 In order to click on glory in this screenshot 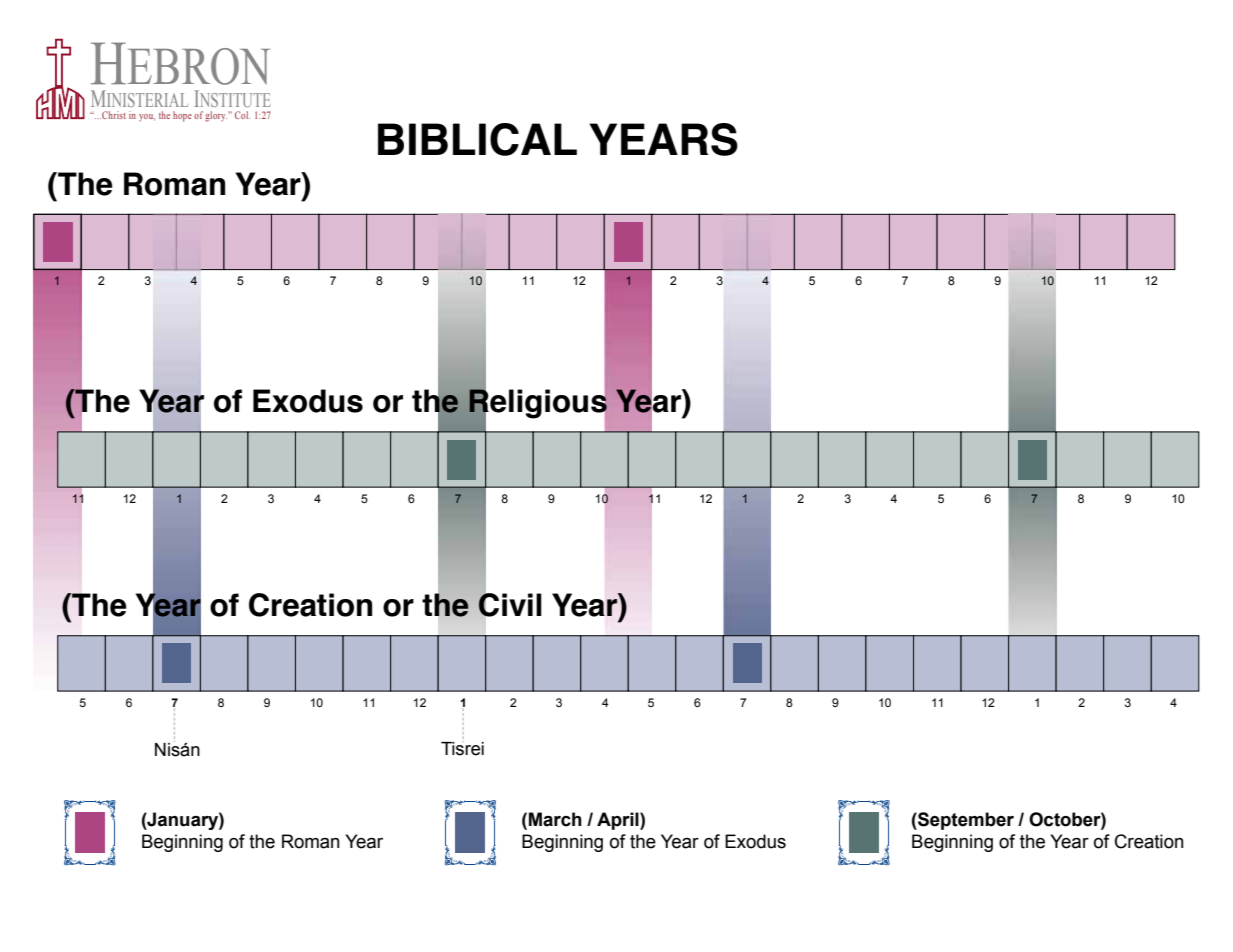, I will do `click(216, 116)`.
